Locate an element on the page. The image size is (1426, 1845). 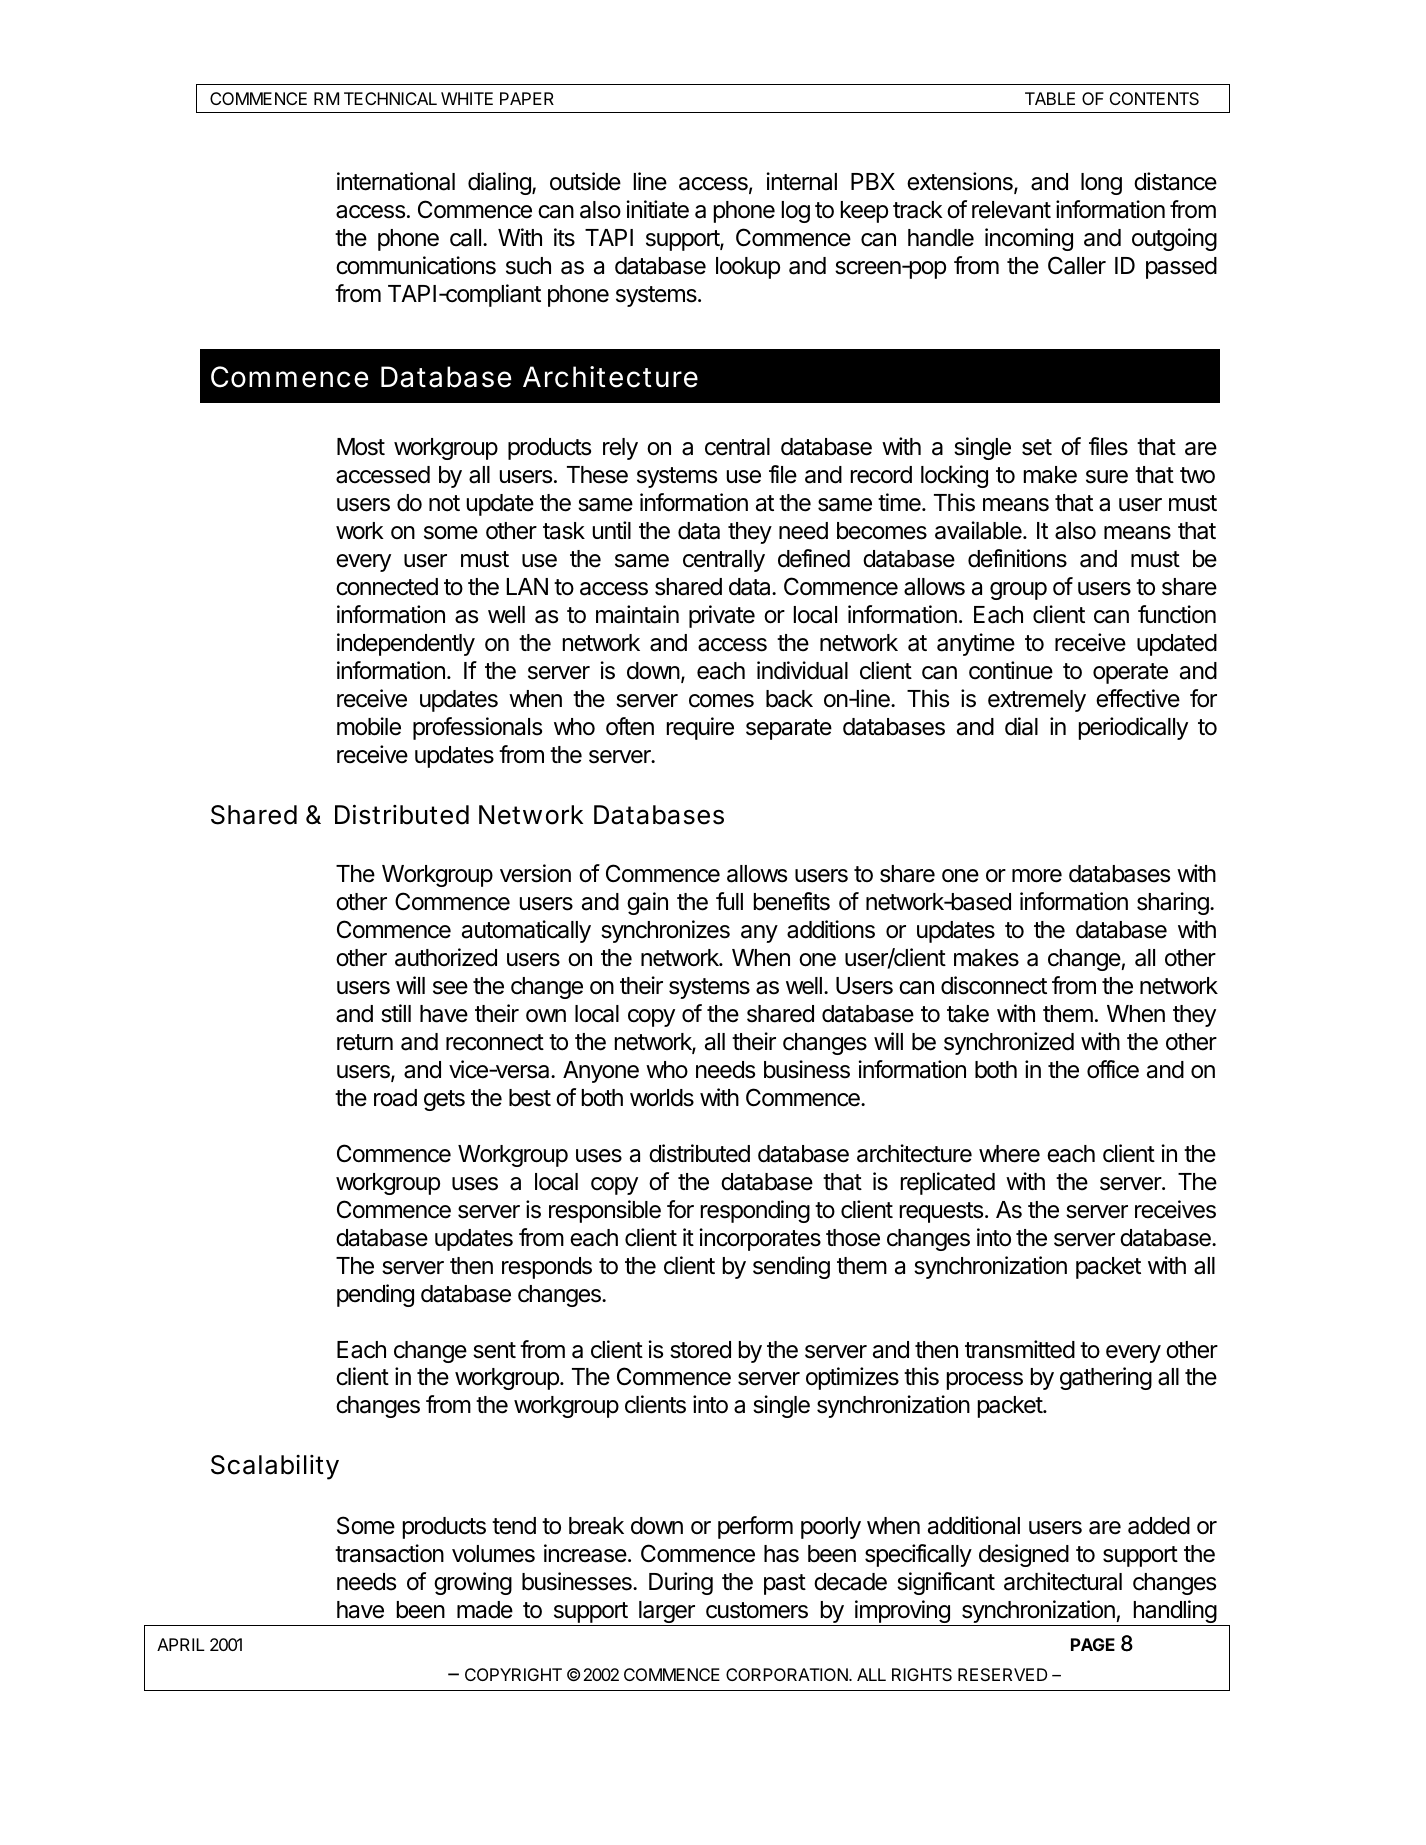
PAGE is located at coordinates (1093, 1644).
